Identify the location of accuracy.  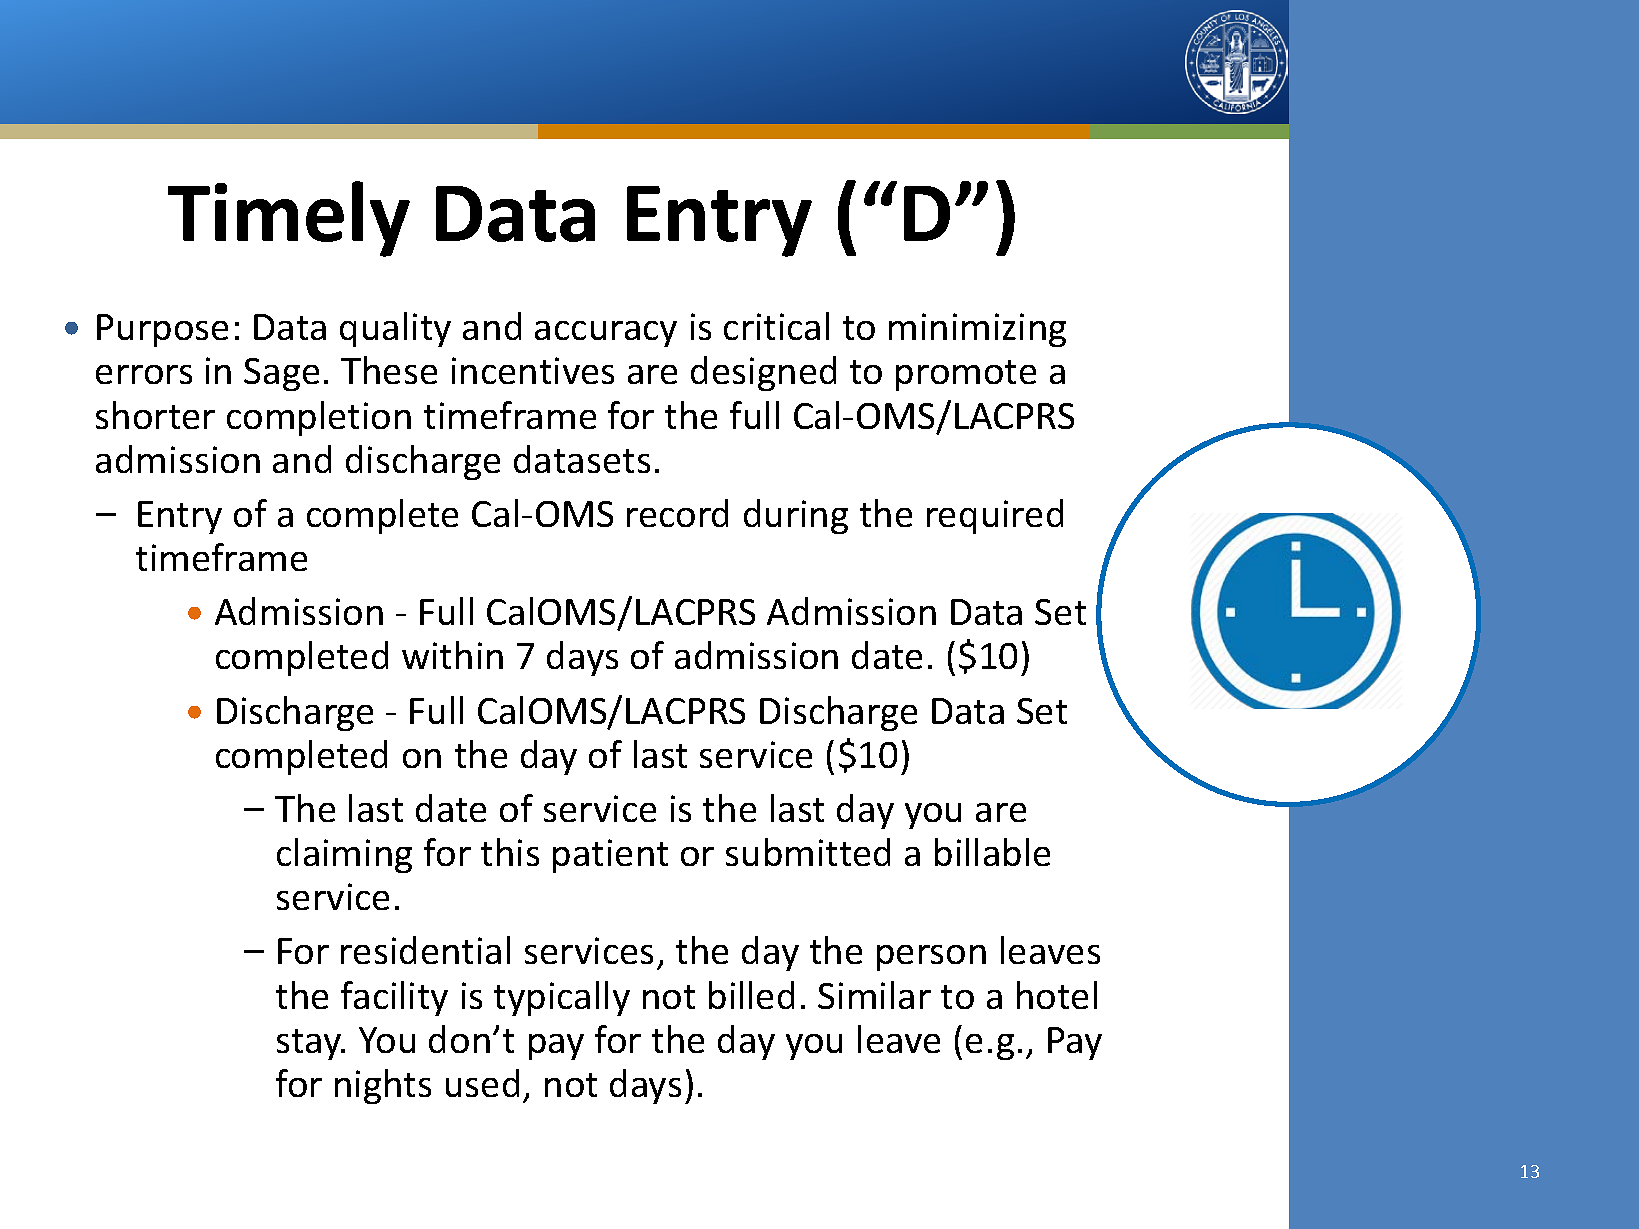
(606, 334).
